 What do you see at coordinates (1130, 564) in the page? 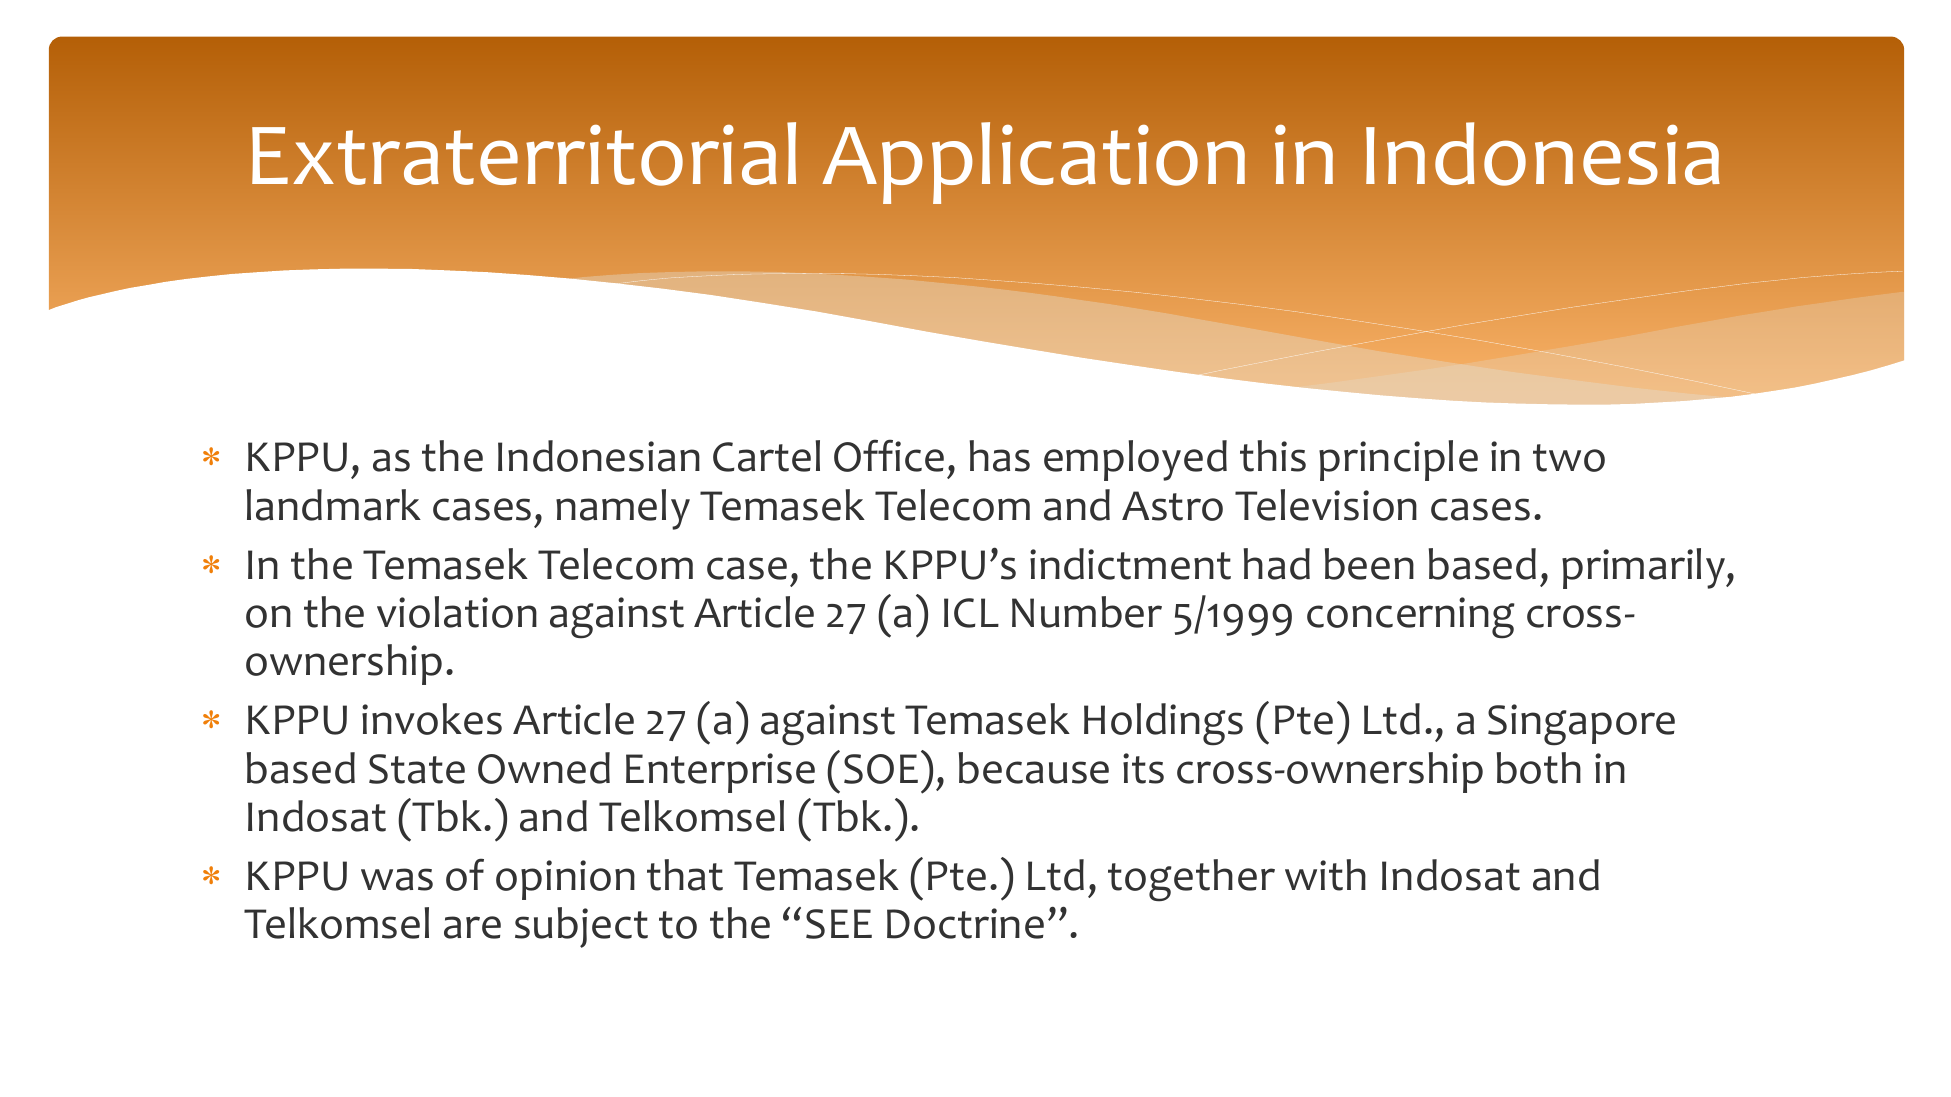
I see `indictment` at bounding box center [1130, 564].
